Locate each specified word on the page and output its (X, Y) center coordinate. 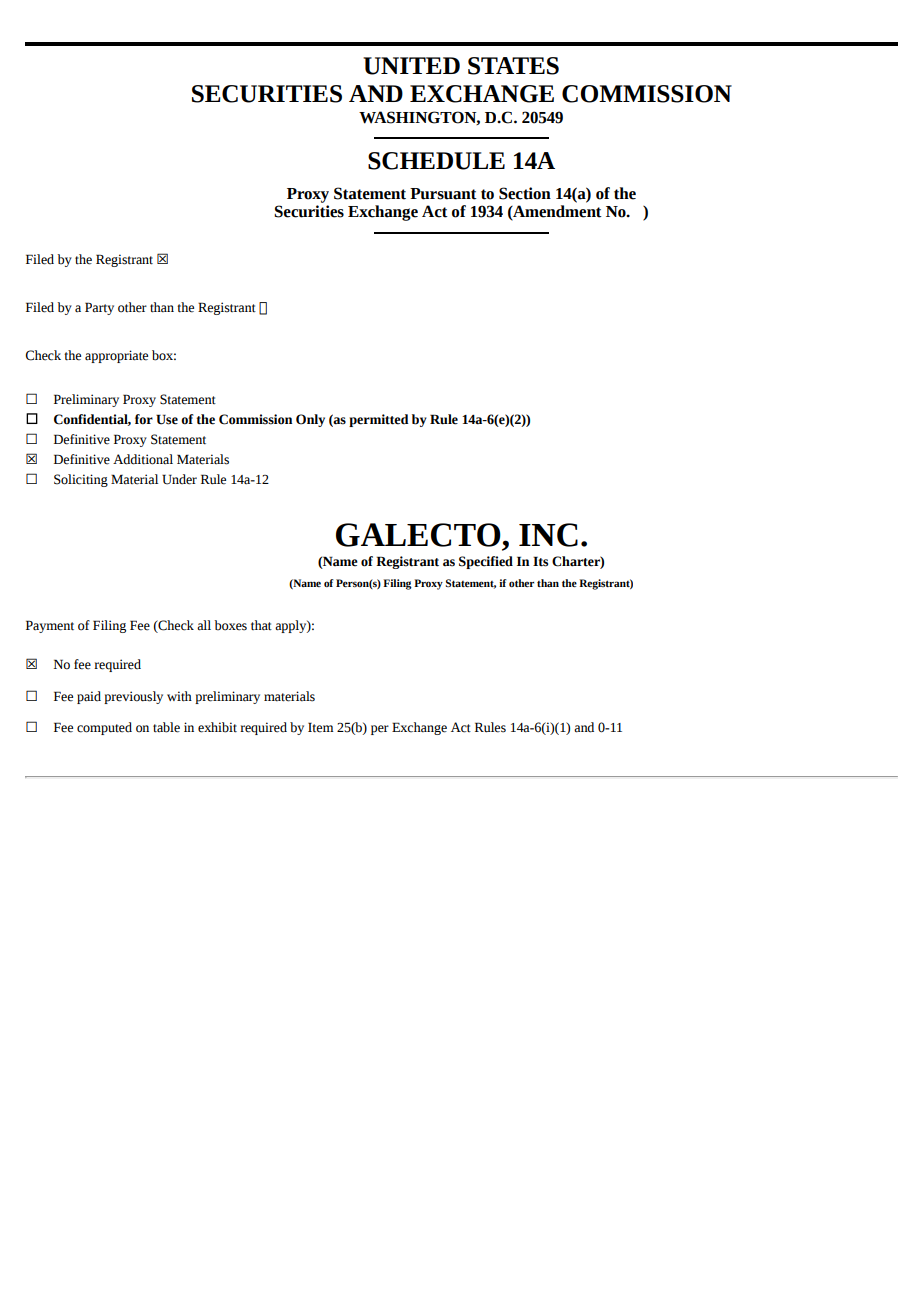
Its (540, 561)
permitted (379, 420)
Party (99, 308)
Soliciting (81, 480)
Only (310, 420)
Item (321, 727)
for (144, 419)
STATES (513, 66)
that (261, 625)
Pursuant (443, 194)
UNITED (411, 66)
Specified (486, 562)
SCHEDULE (436, 161)
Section (525, 193)
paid (89, 697)
